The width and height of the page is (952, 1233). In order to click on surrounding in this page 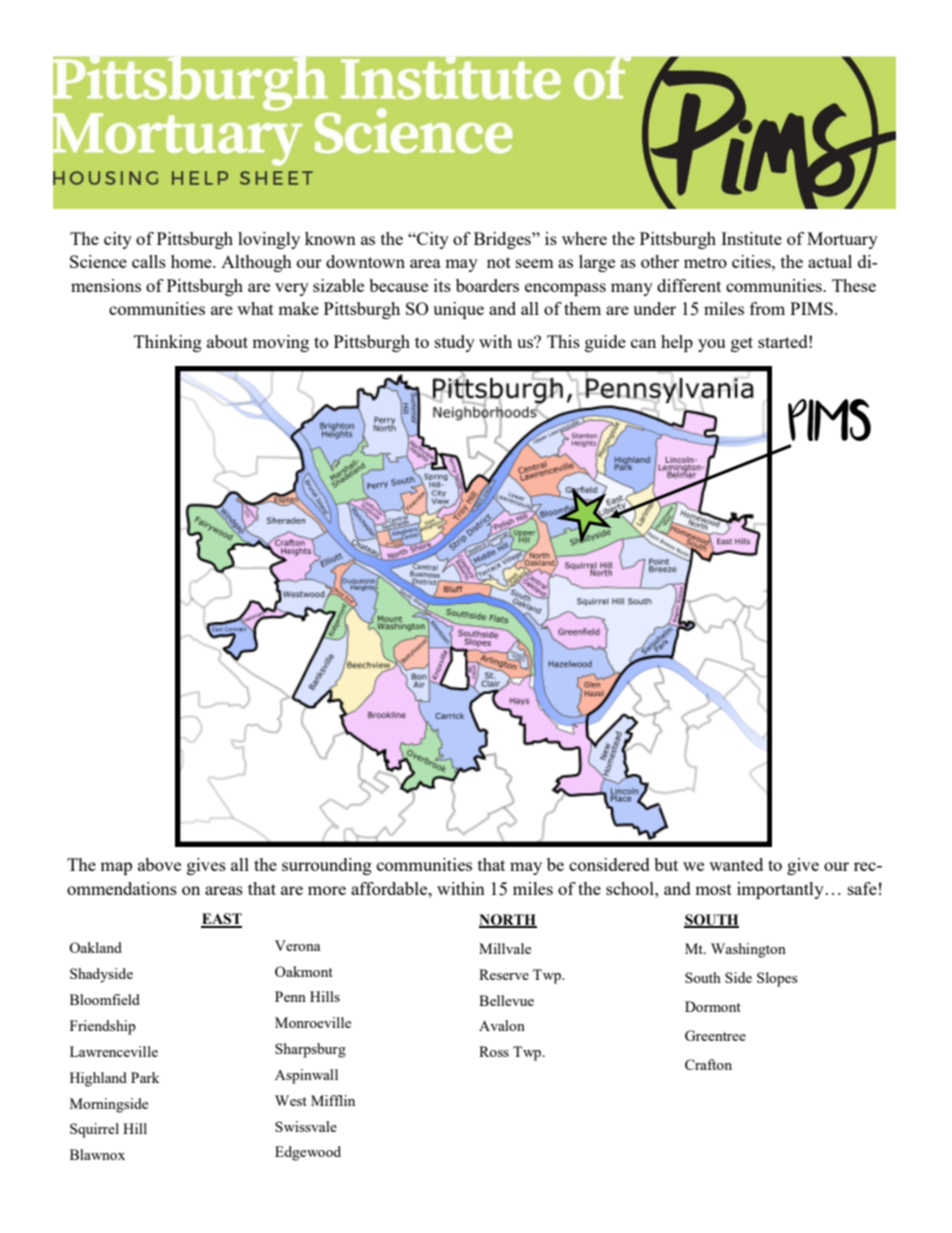, I will do `click(327, 866)`.
